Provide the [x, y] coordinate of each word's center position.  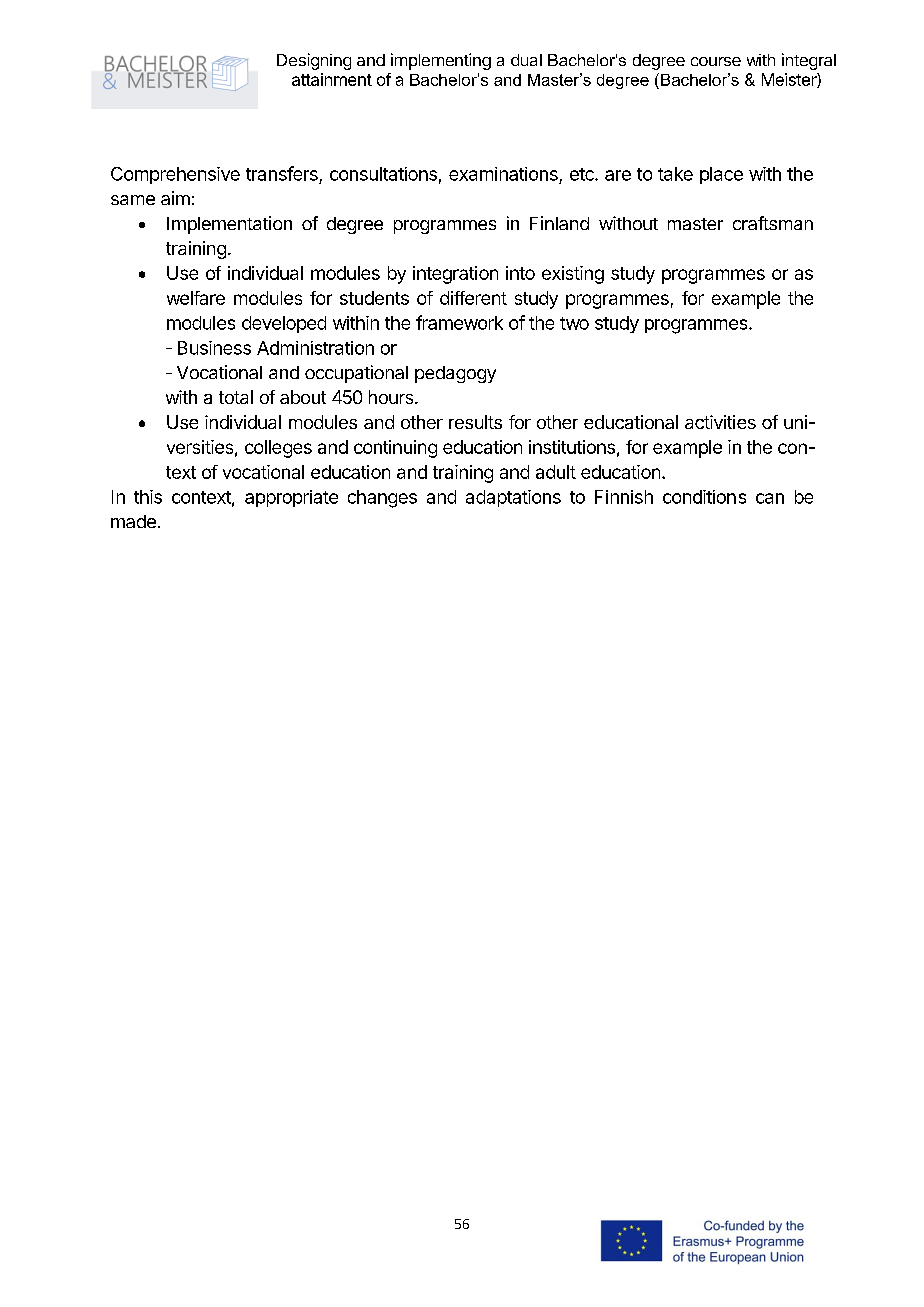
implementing [441, 61]
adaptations [513, 498]
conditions [704, 497]
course [716, 61]
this [148, 497]
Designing [314, 61]
